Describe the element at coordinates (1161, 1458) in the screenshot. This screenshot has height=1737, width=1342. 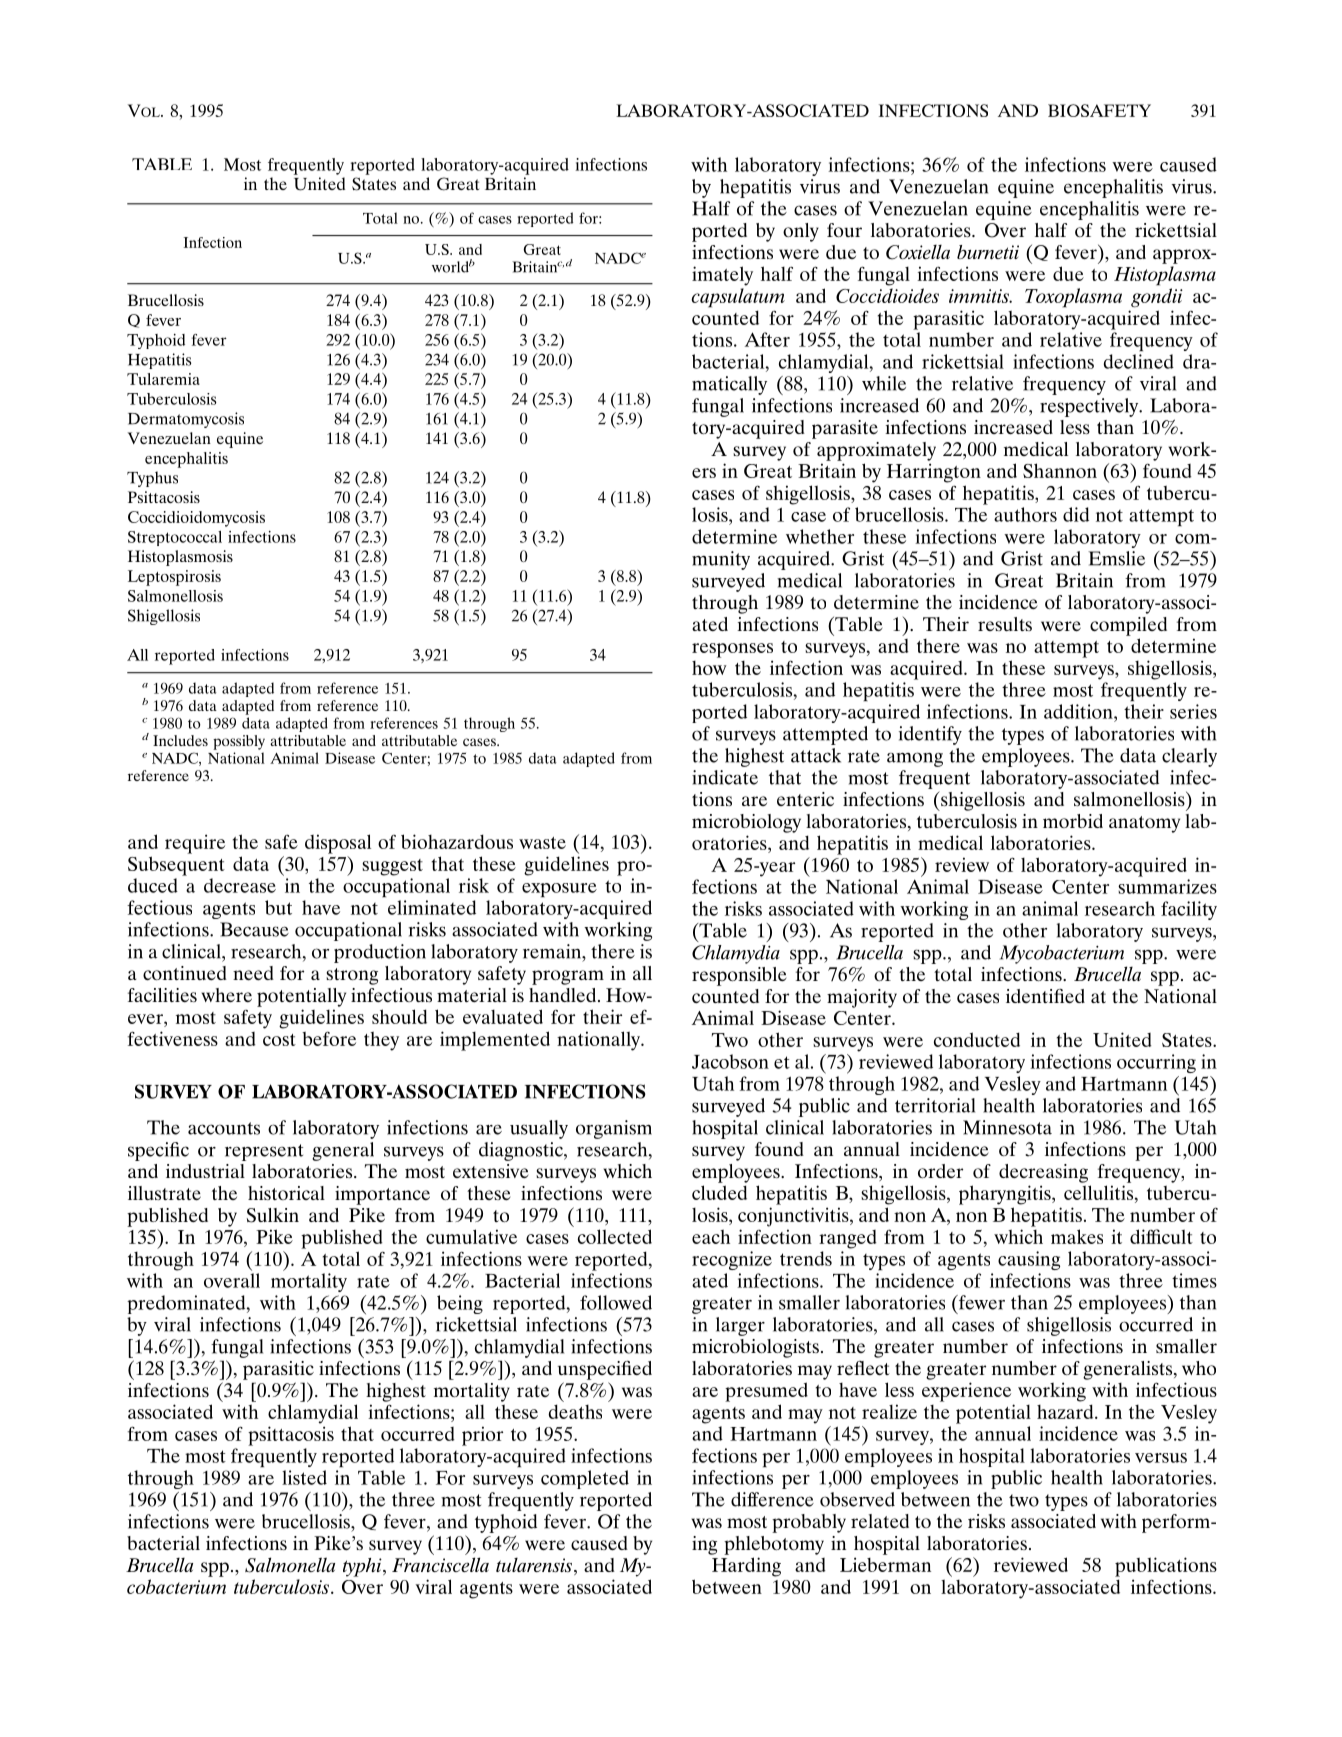
I see `versus` at that location.
